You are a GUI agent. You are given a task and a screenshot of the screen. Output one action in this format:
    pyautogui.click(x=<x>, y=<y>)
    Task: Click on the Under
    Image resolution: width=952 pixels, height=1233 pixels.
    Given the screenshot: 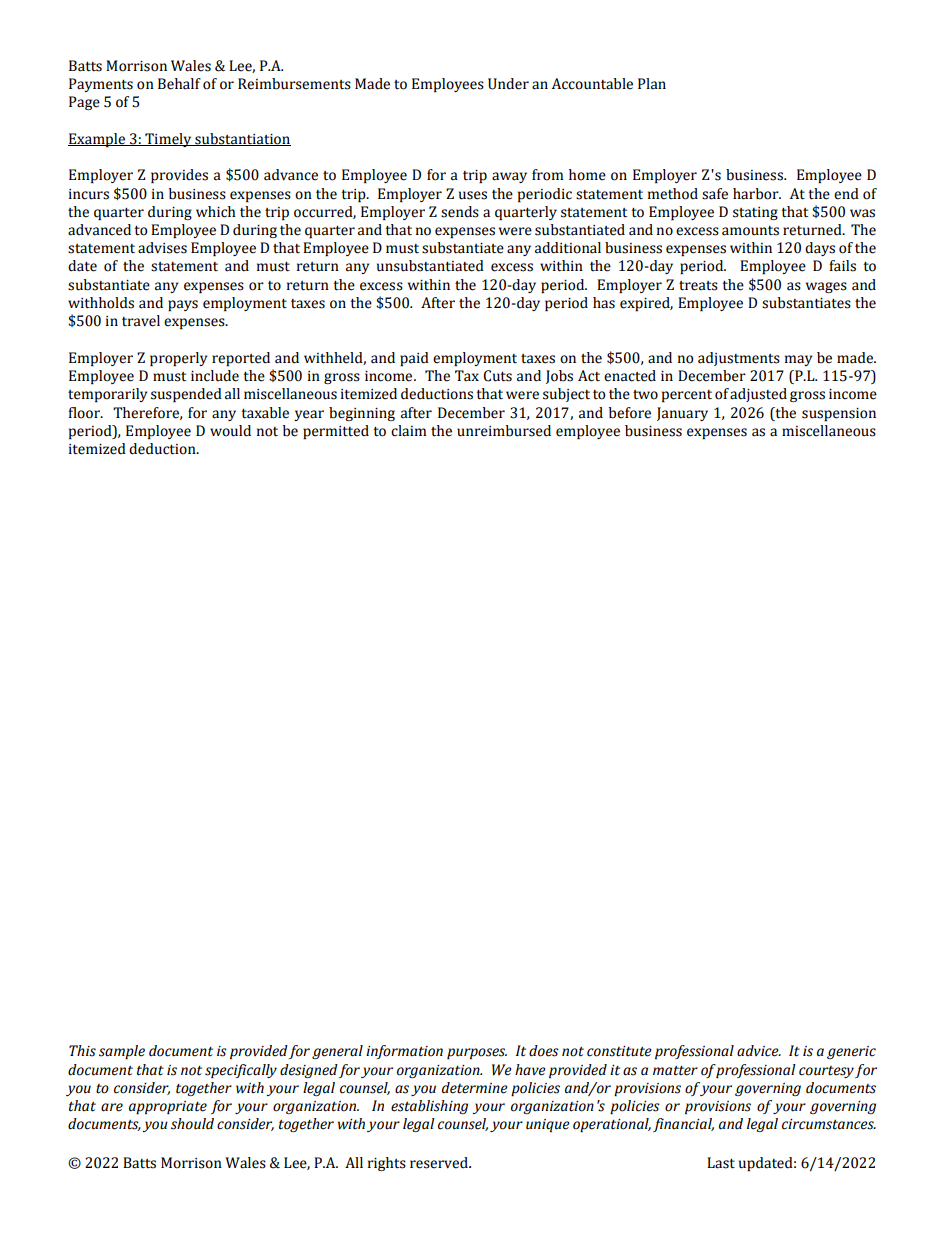 What is the action you would take?
    pyautogui.click(x=508, y=84)
